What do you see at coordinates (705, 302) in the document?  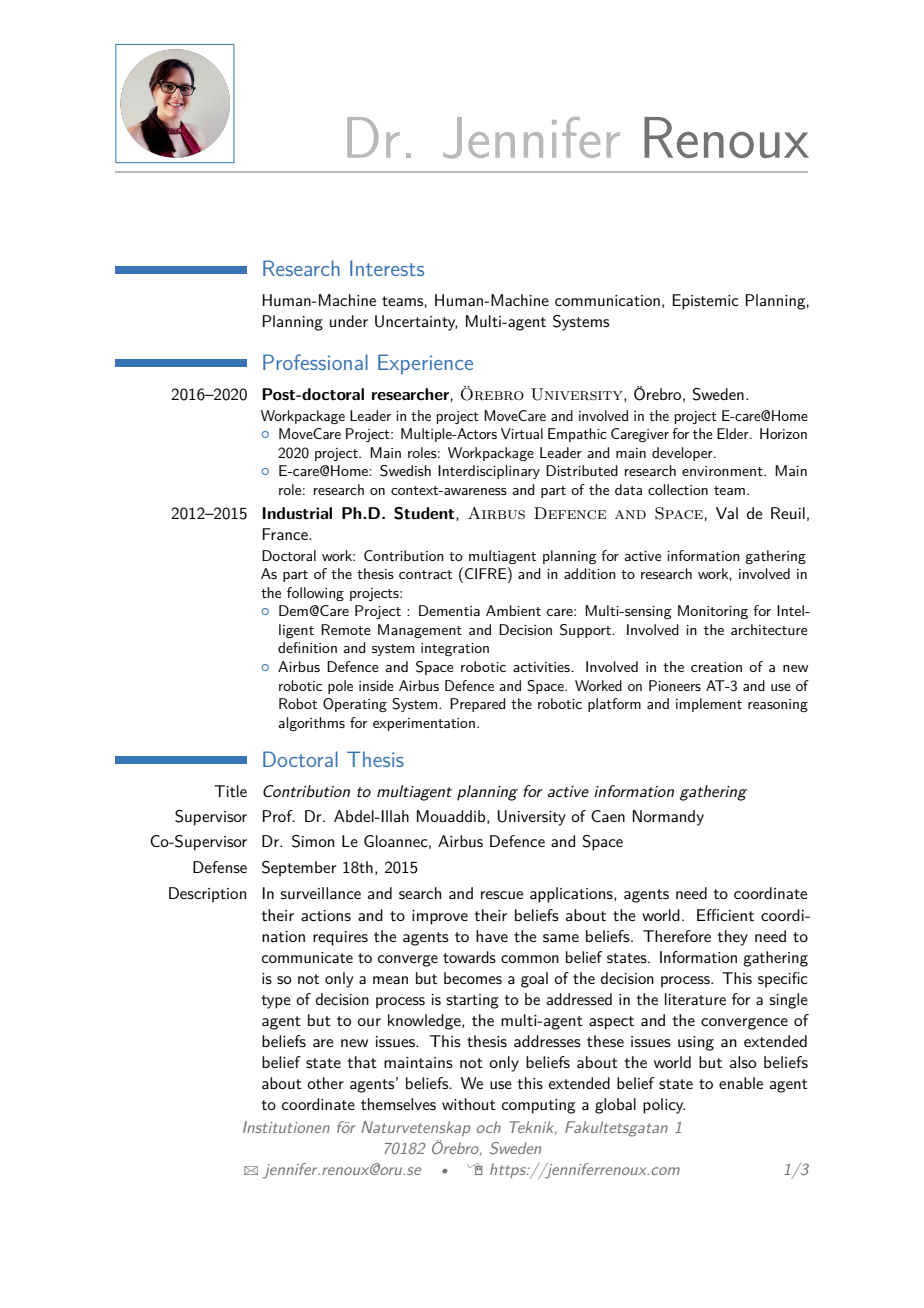 I see `Epistemic` at bounding box center [705, 302].
